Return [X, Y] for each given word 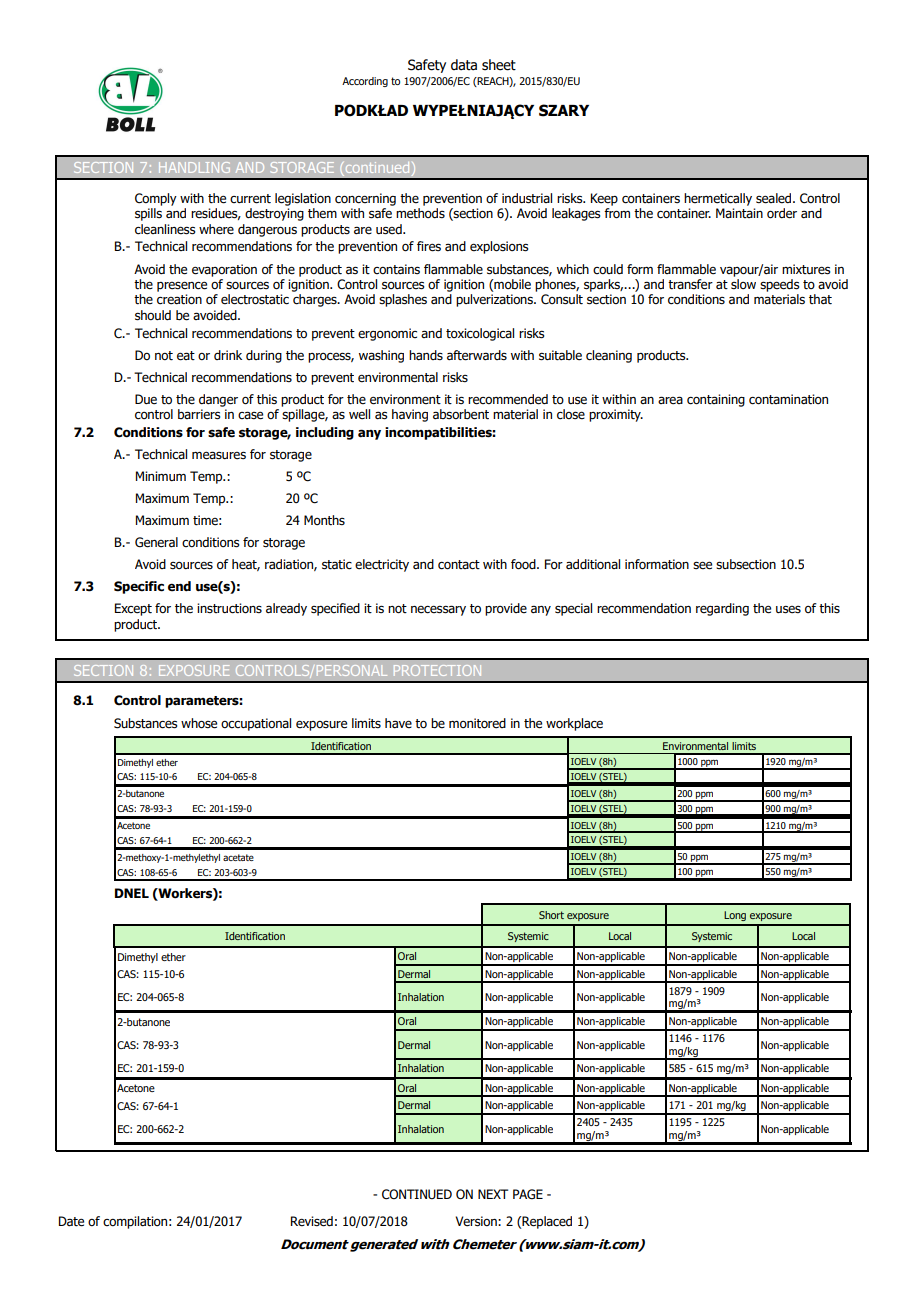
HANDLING [194, 167]
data [464, 65]
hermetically [718, 199]
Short [551, 915]
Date [71, 1221]
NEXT [493, 1194]
